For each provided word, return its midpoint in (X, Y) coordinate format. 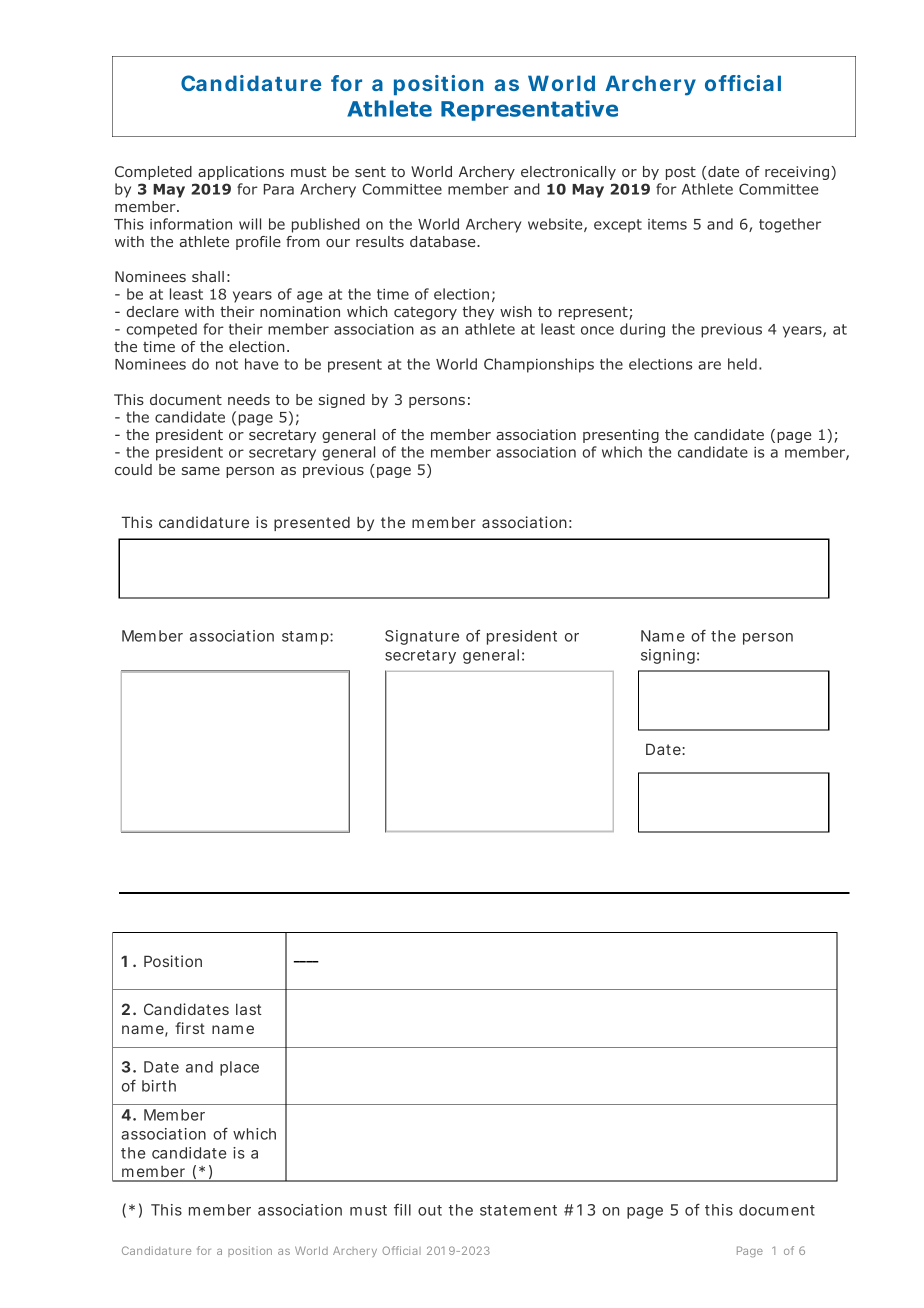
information (191, 224)
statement (518, 1210)
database (444, 241)
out (430, 1210)
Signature (422, 637)
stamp (306, 638)
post (681, 173)
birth (159, 1086)
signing (668, 656)
